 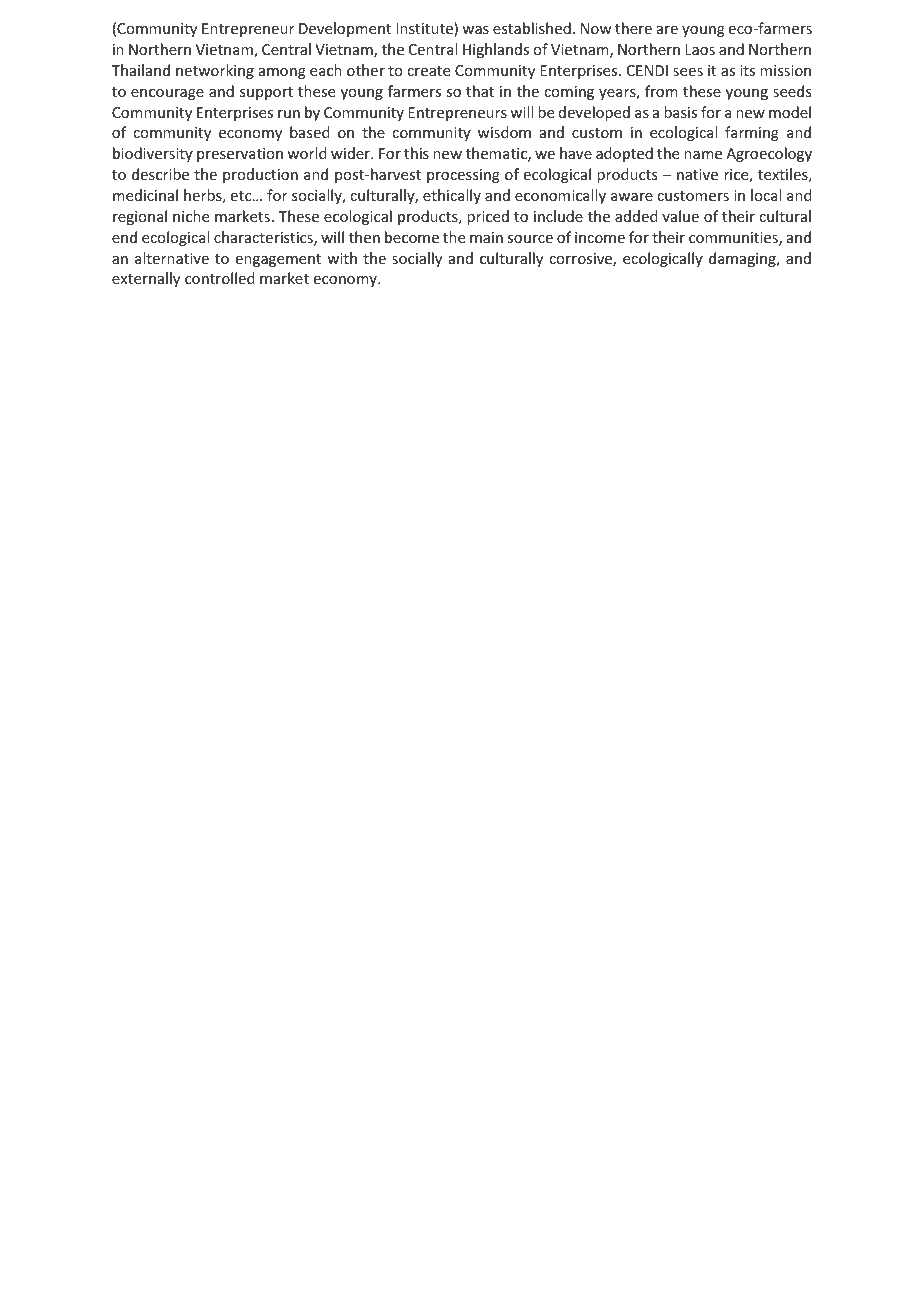 What do you see at coordinates (680, 216) in the screenshot?
I see `value` at bounding box center [680, 216].
